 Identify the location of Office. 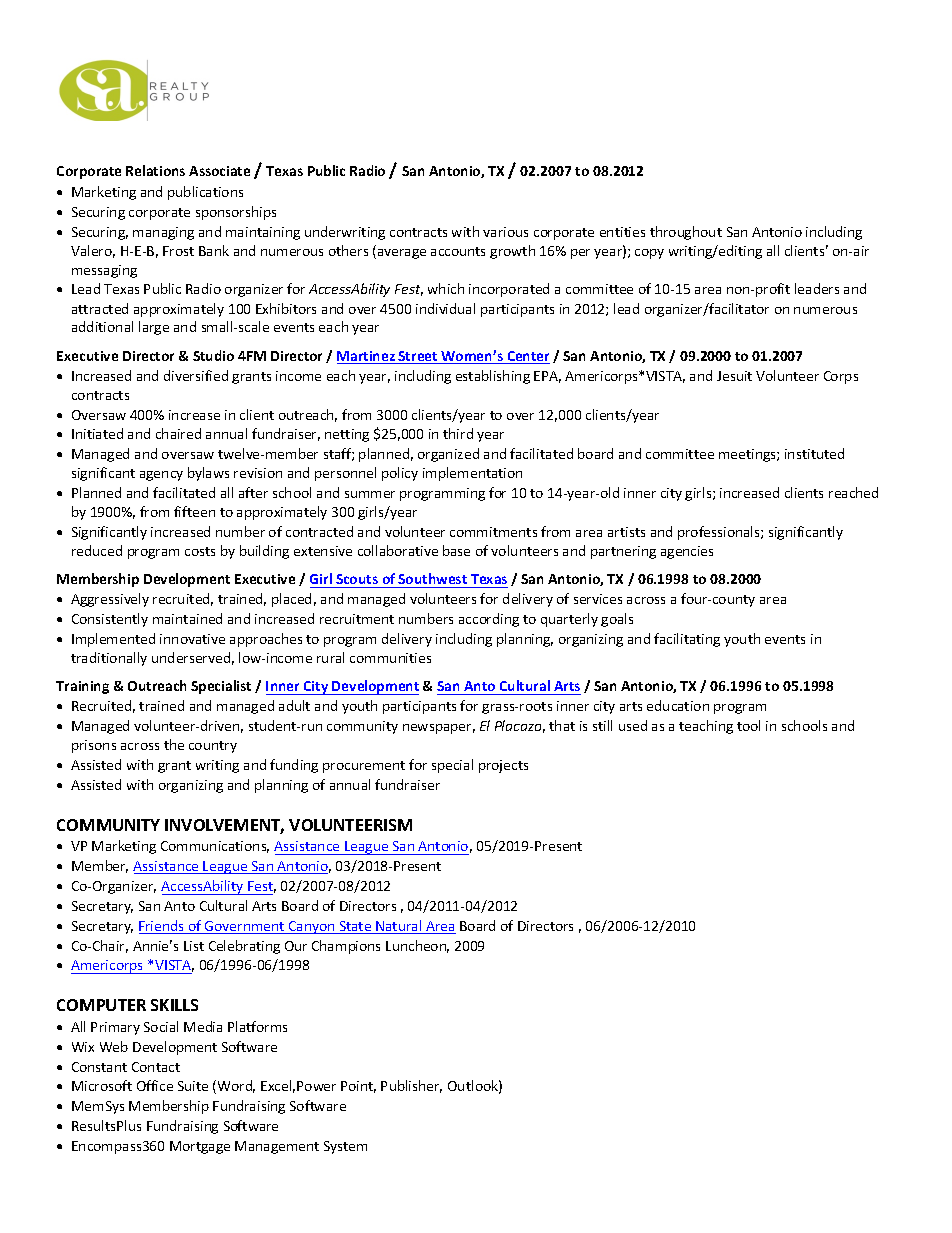
(155, 1085).
